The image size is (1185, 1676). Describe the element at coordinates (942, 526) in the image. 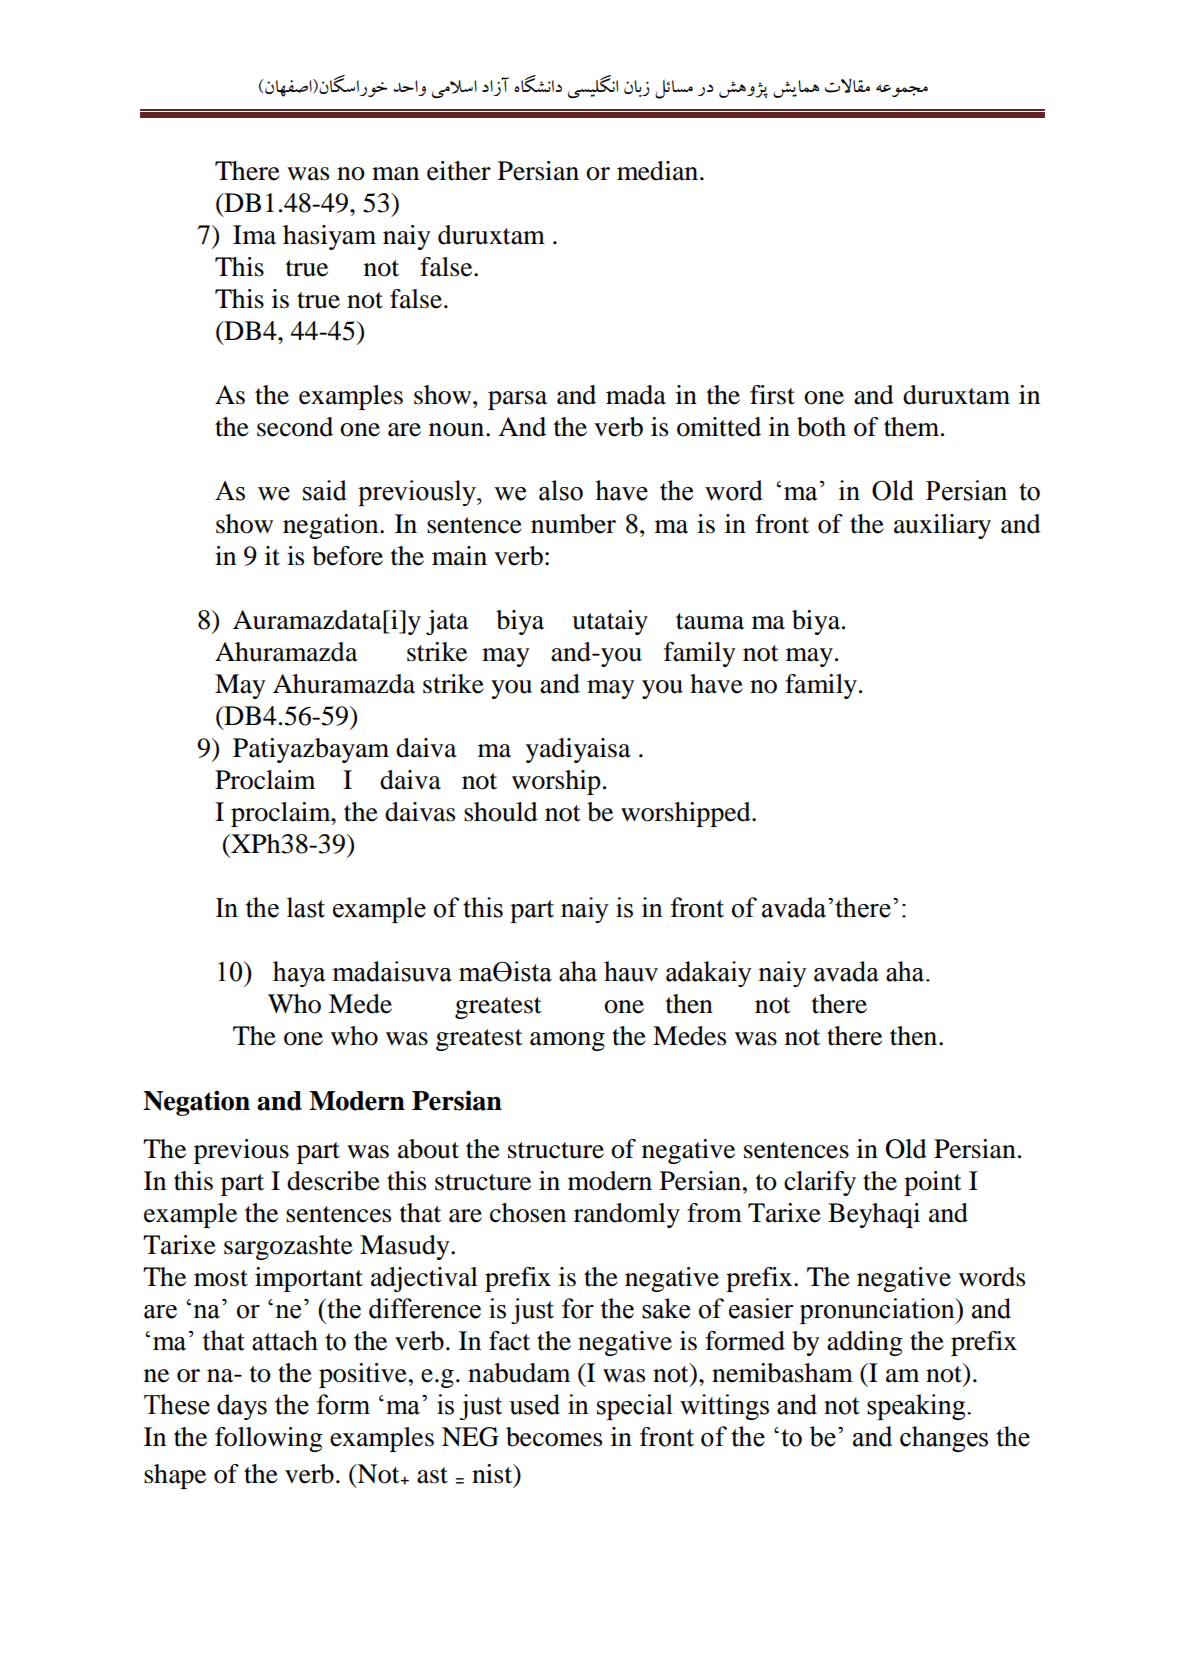

I see `auxiliary` at that location.
